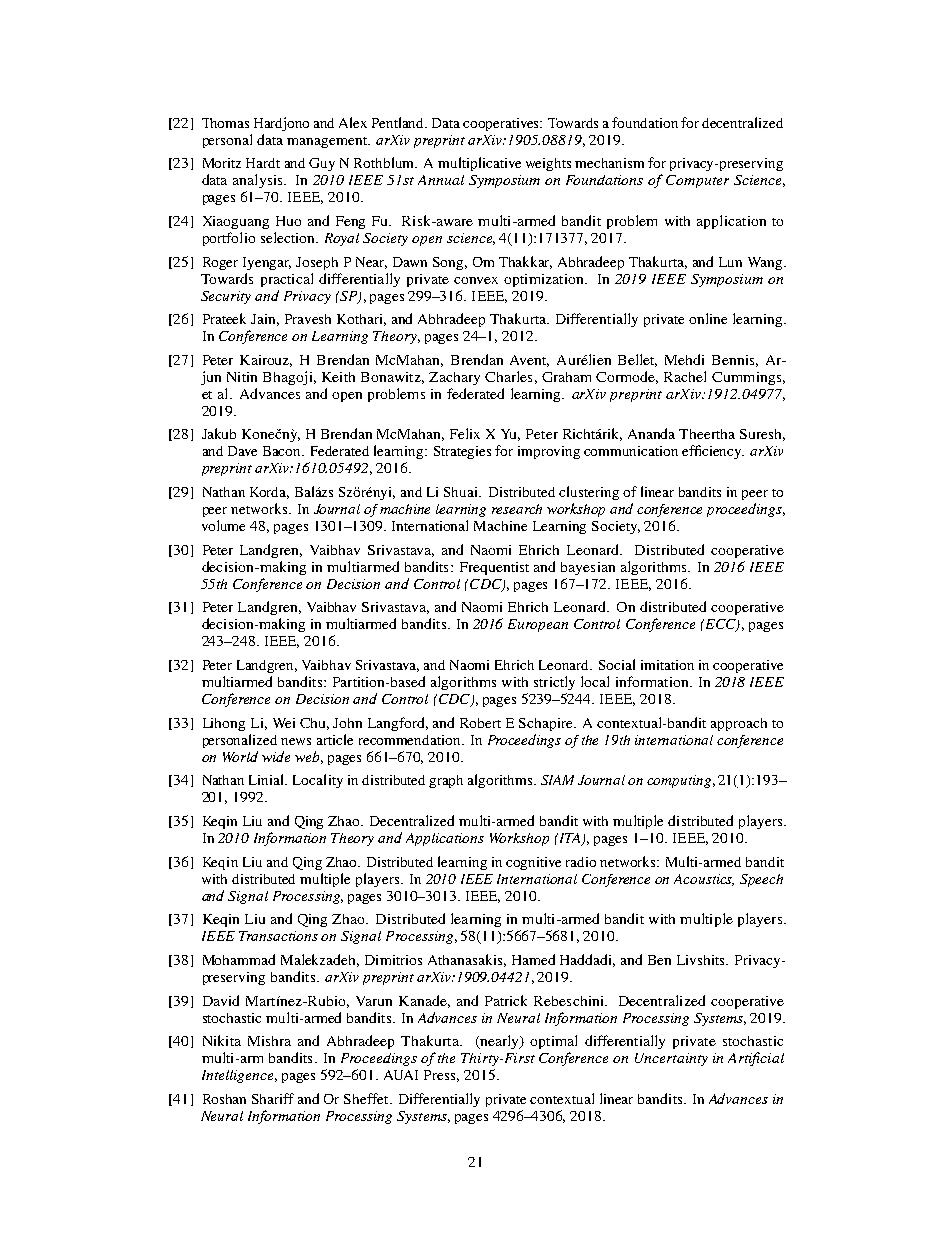  I want to click on Uncertainty, so click(671, 1059).
